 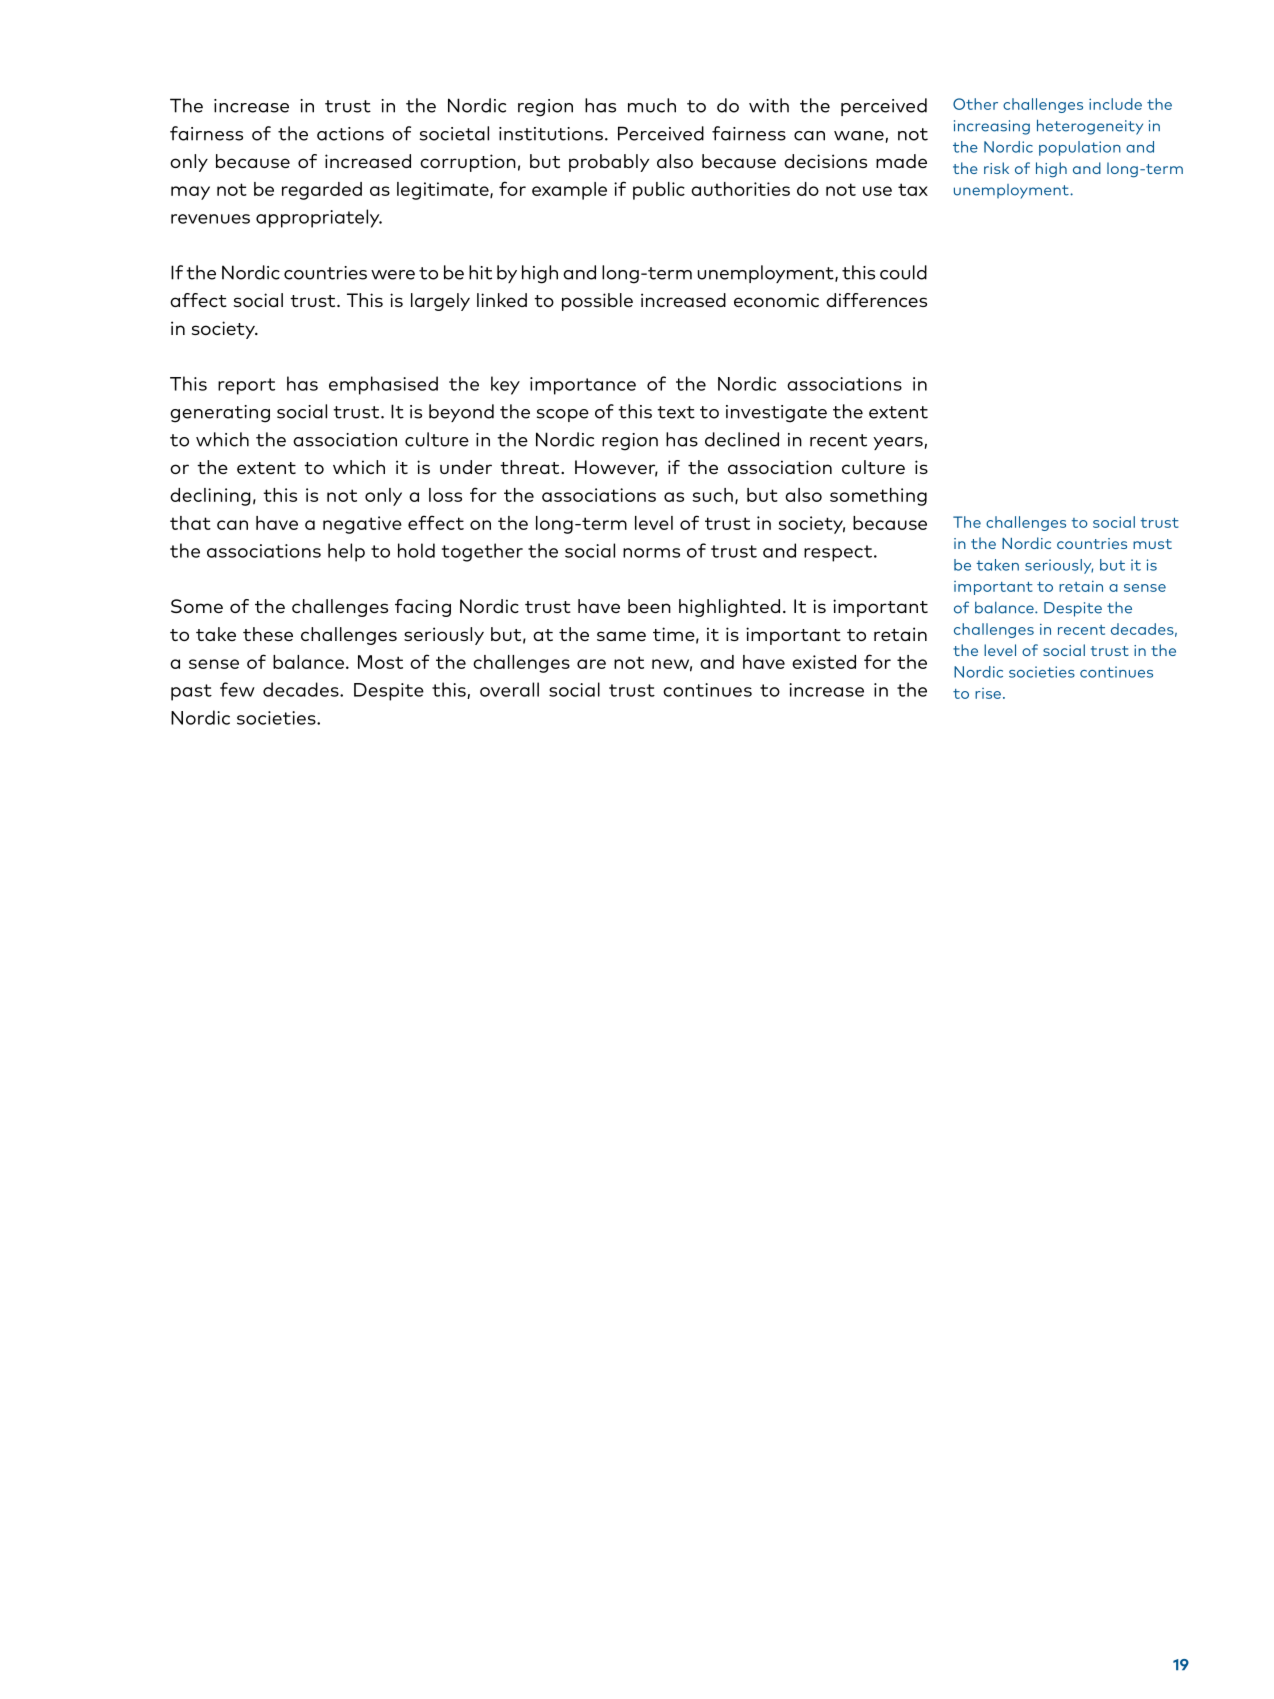 What do you see at coordinates (992, 127) in the screenshot?
I see `increasing` at bounding box center [992, 127].
